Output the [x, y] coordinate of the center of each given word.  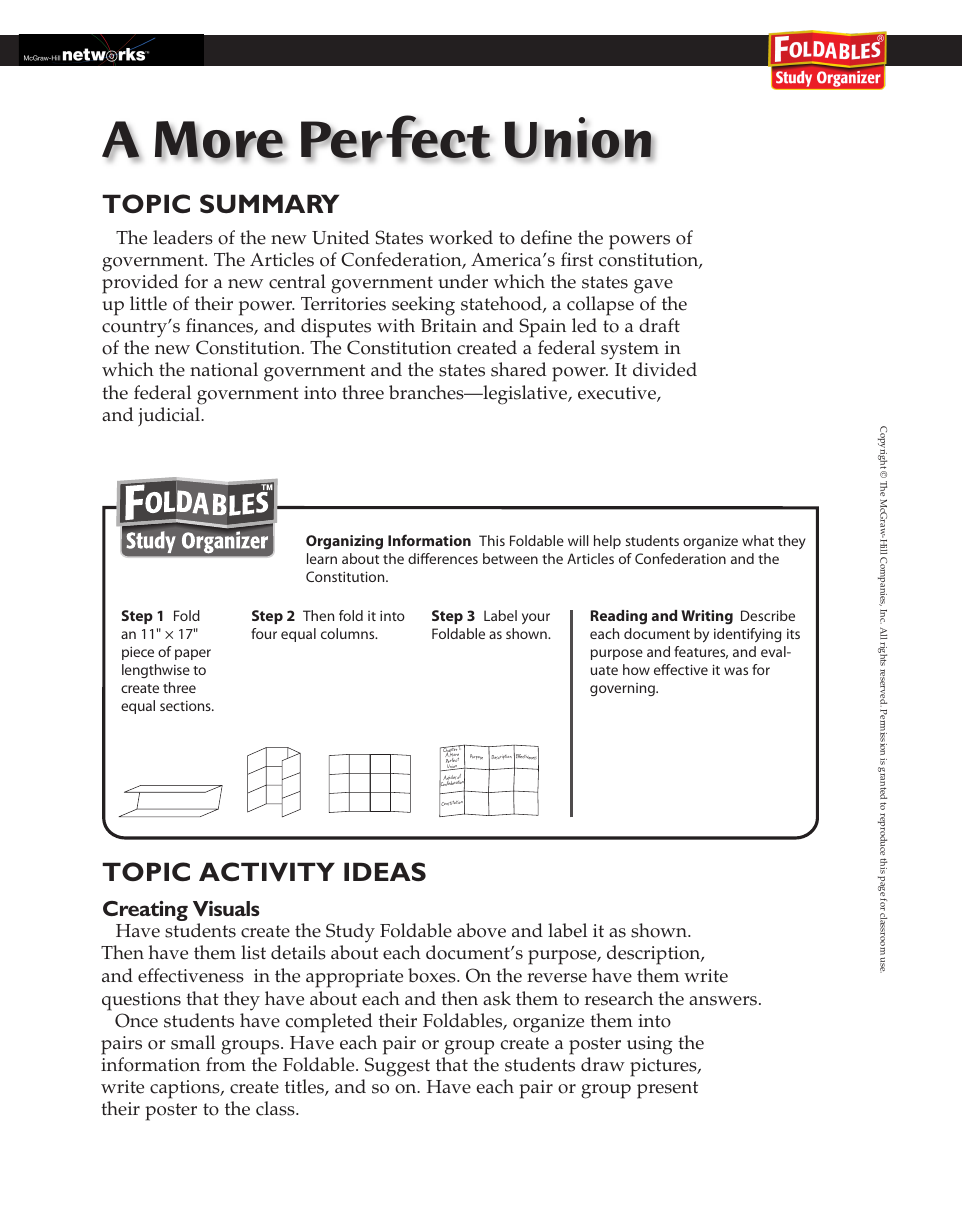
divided [665, 369]
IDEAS [385, 872]
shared [519, 369]
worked [461, 237]
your [536, 618]
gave [653, 288]
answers [724, 1001]
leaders [183, 237]
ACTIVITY [267, 872]
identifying [747, 635]
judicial [170, 416]
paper [193, 654]
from [226, 1064]
